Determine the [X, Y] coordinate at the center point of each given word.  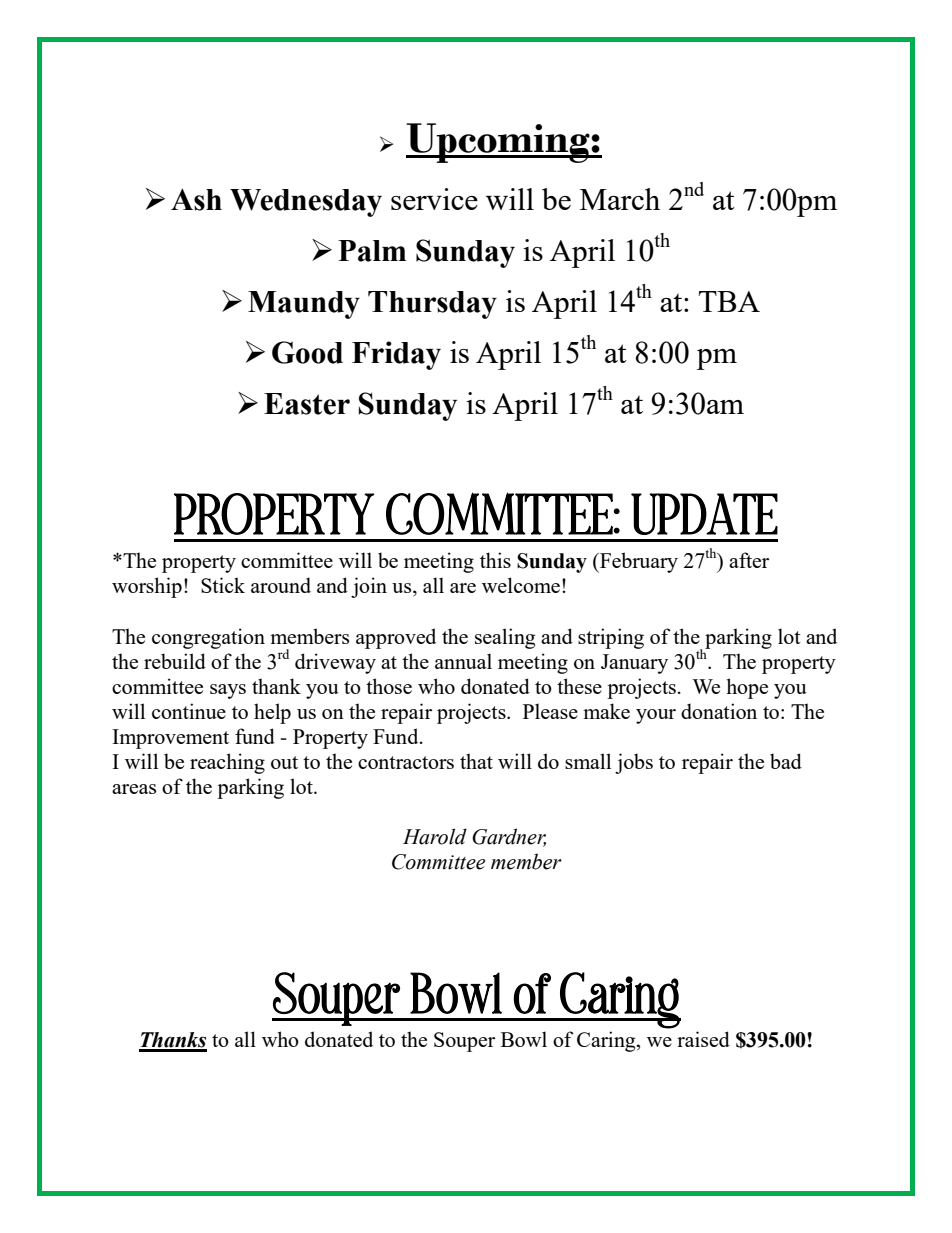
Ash [196, 199]
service [434, 199]
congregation [208, 638]
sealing [505, 638]
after [749, 560]
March [620, 199]
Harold [435, 836]
